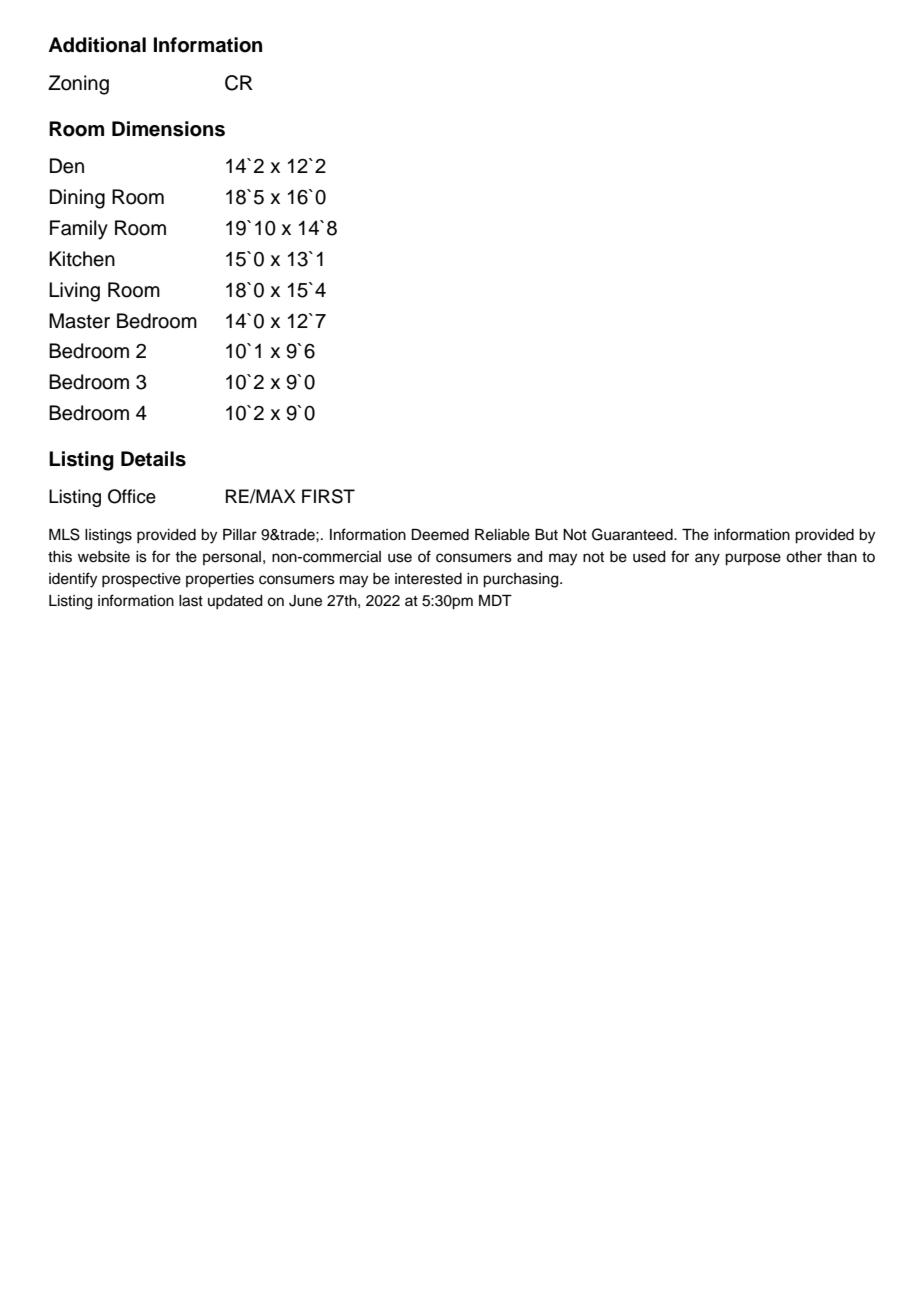 This page has width=924, height=1308. Describe the element at coordinates (328, 496) in the page. I see `FIRST` at that location.
